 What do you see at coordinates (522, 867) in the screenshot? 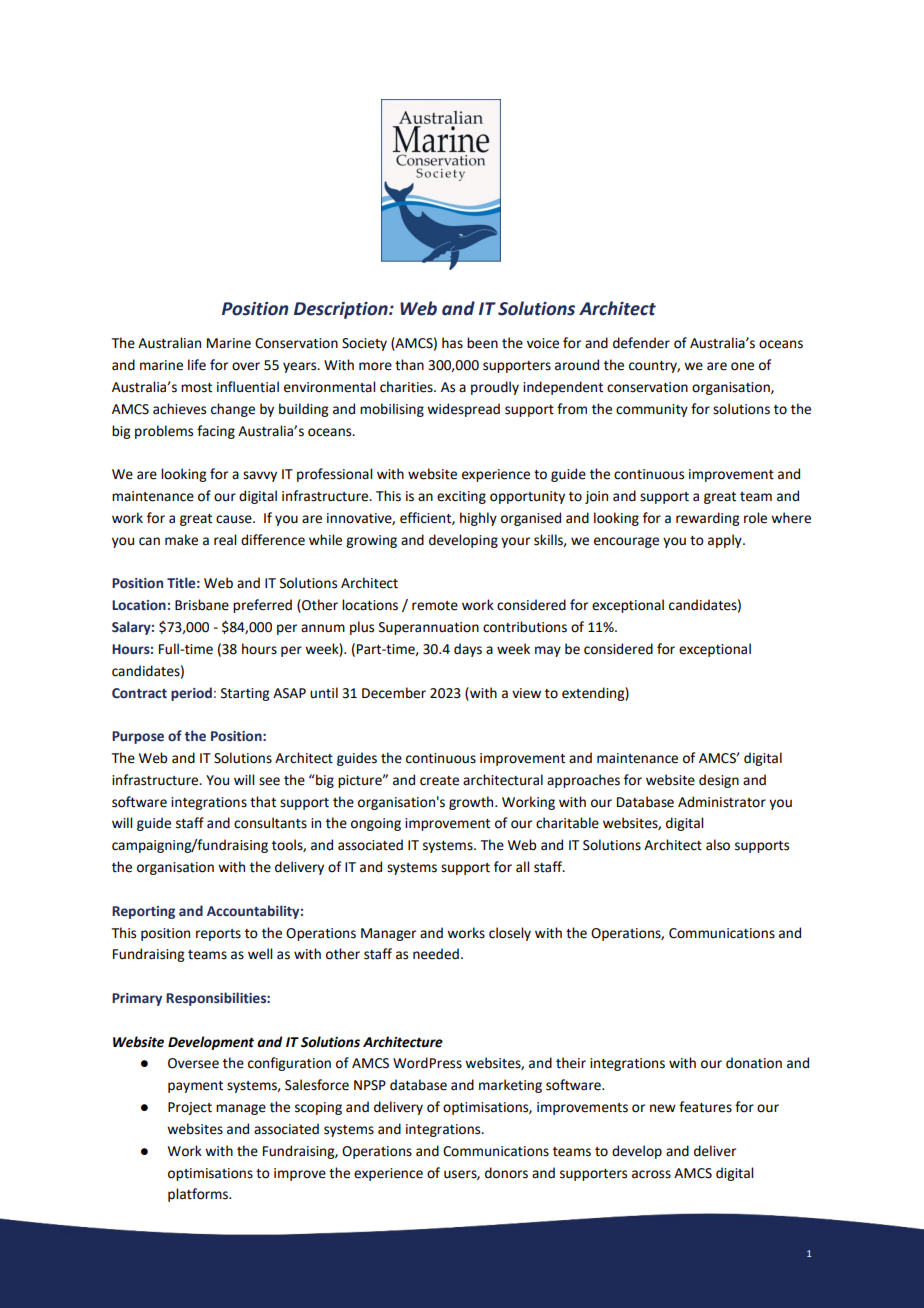
I see `all` at bounding box center [522, 867].
